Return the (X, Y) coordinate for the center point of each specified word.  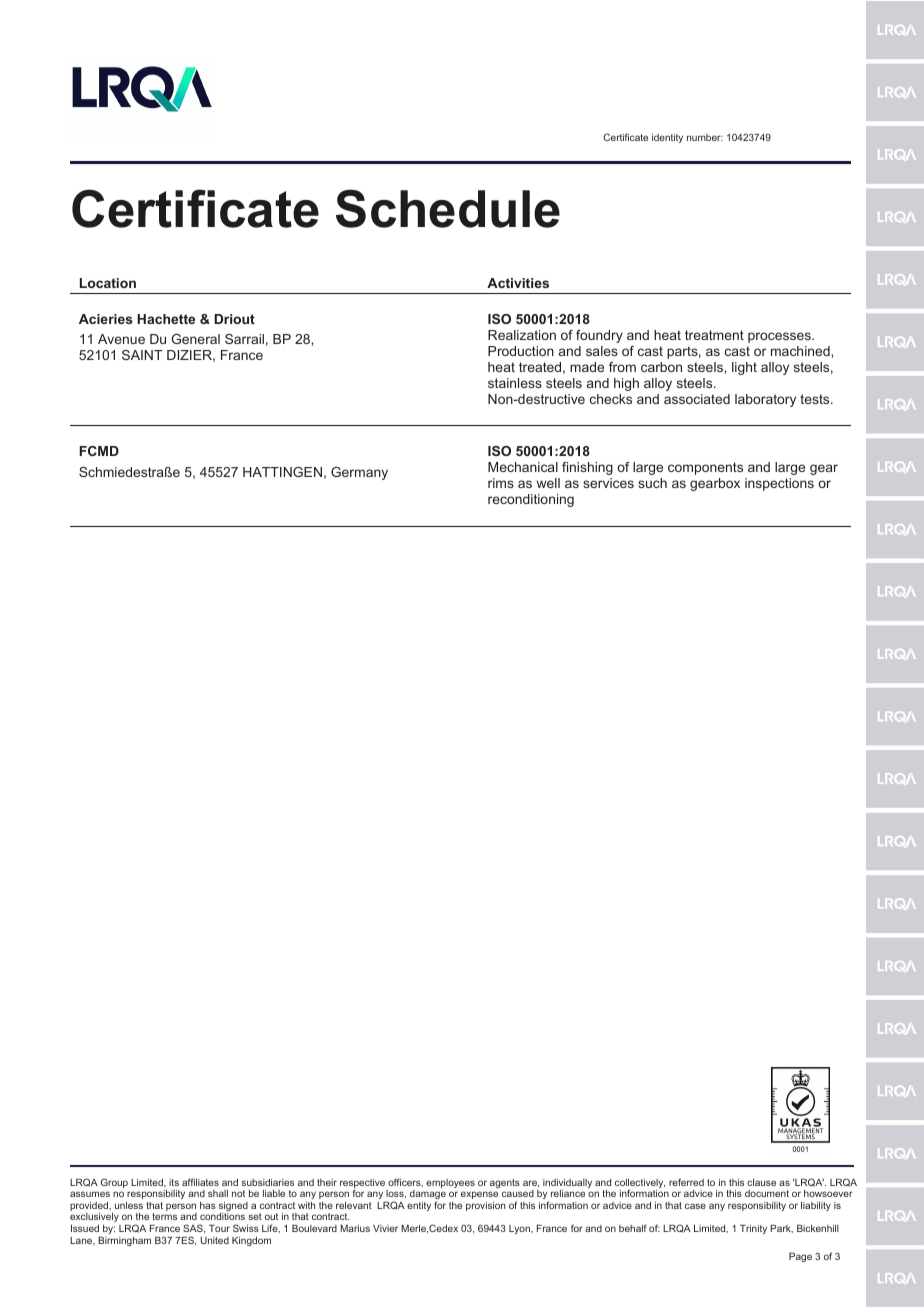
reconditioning (531, 500)
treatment (714, 335)
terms (164, 1216)
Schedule (448, 208)
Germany (359, 473)
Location (108, 283)
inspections (779, 484)
